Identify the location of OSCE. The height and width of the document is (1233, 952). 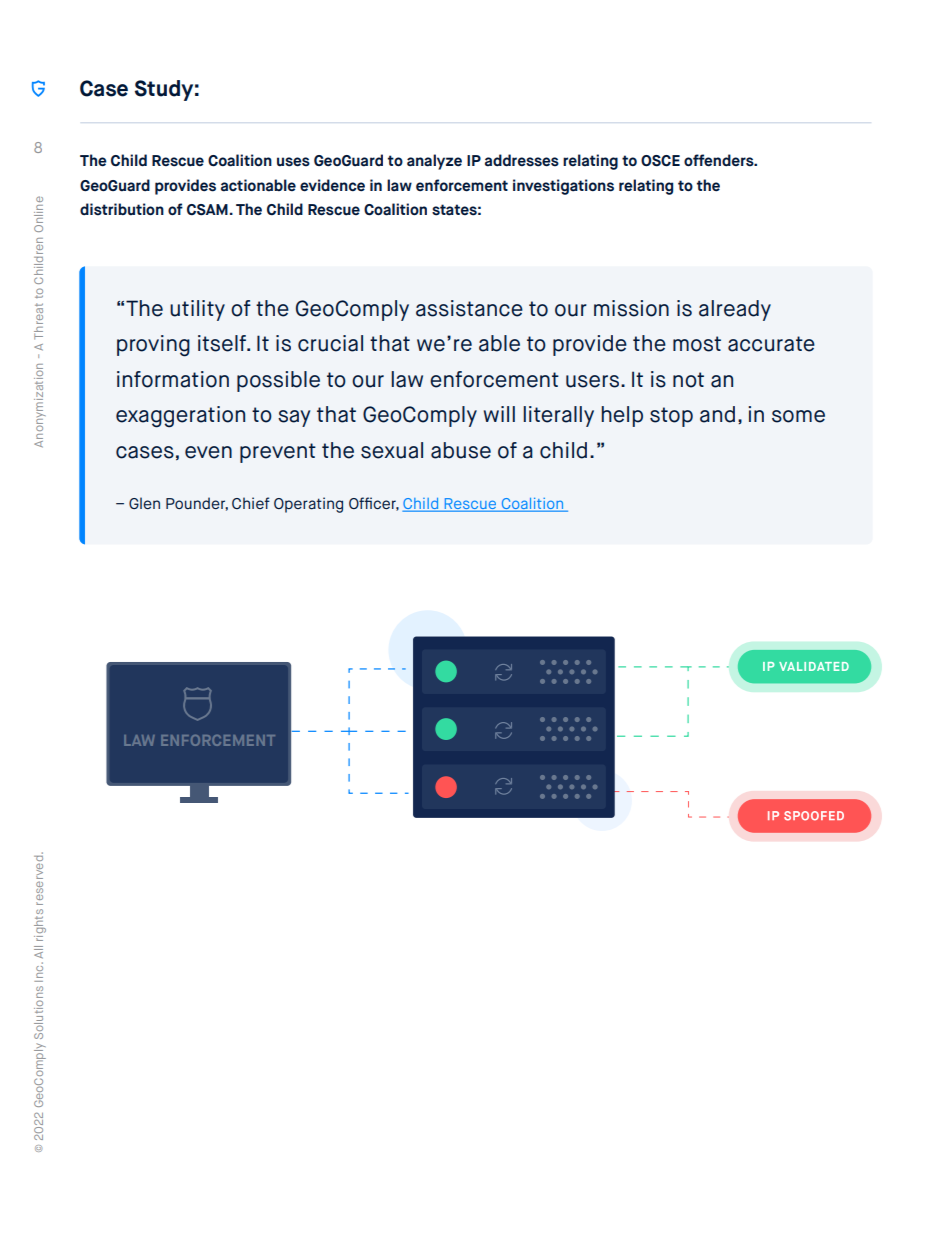
(660, 161).
